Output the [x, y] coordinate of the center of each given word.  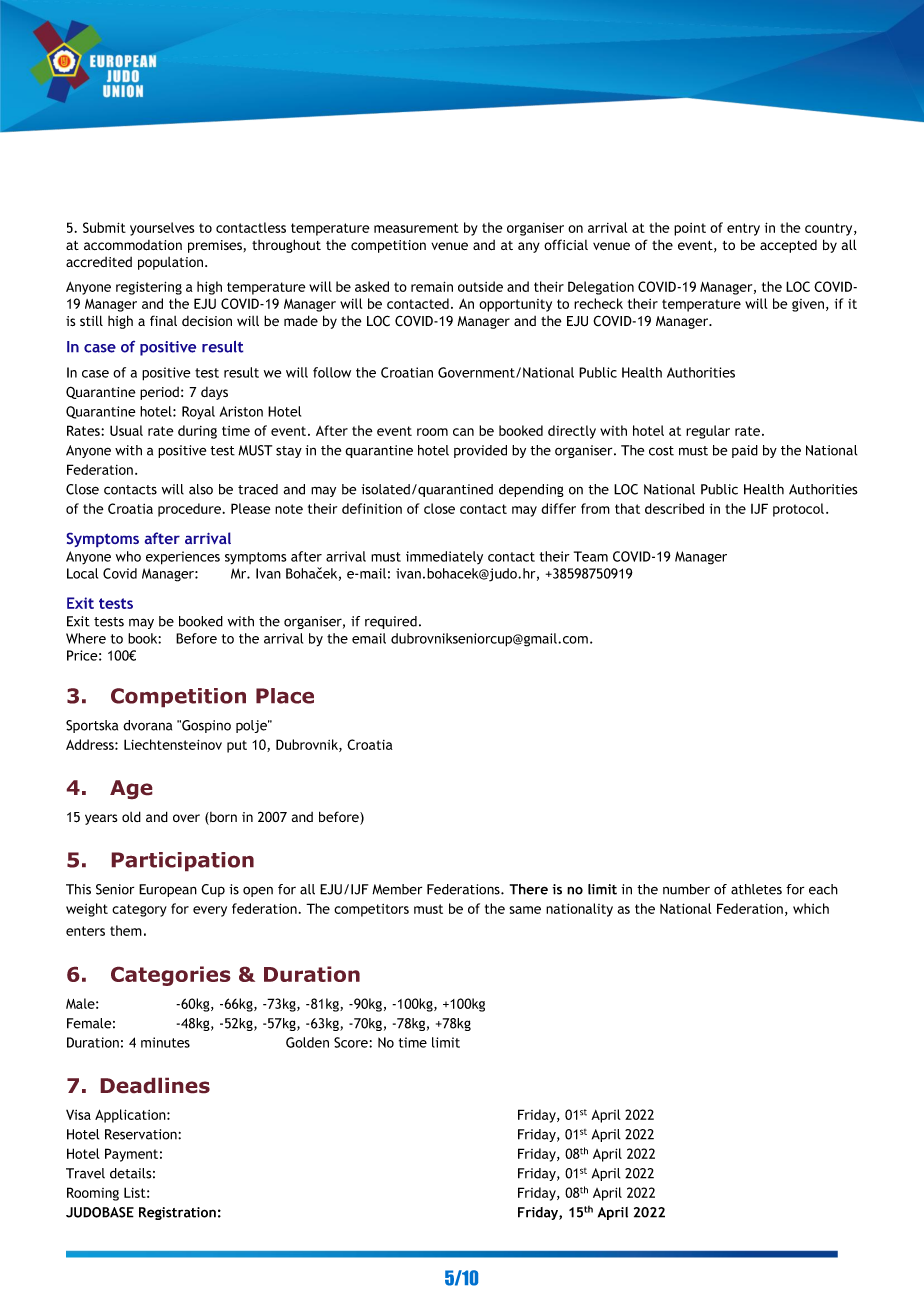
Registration [177, 1213]
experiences [183, 558]
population [172, 263]
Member [397, 889]
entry [743, 229]
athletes [756, 889]
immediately [444, 557]
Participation [182, 862]
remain [432, 286]
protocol [798, 510]
